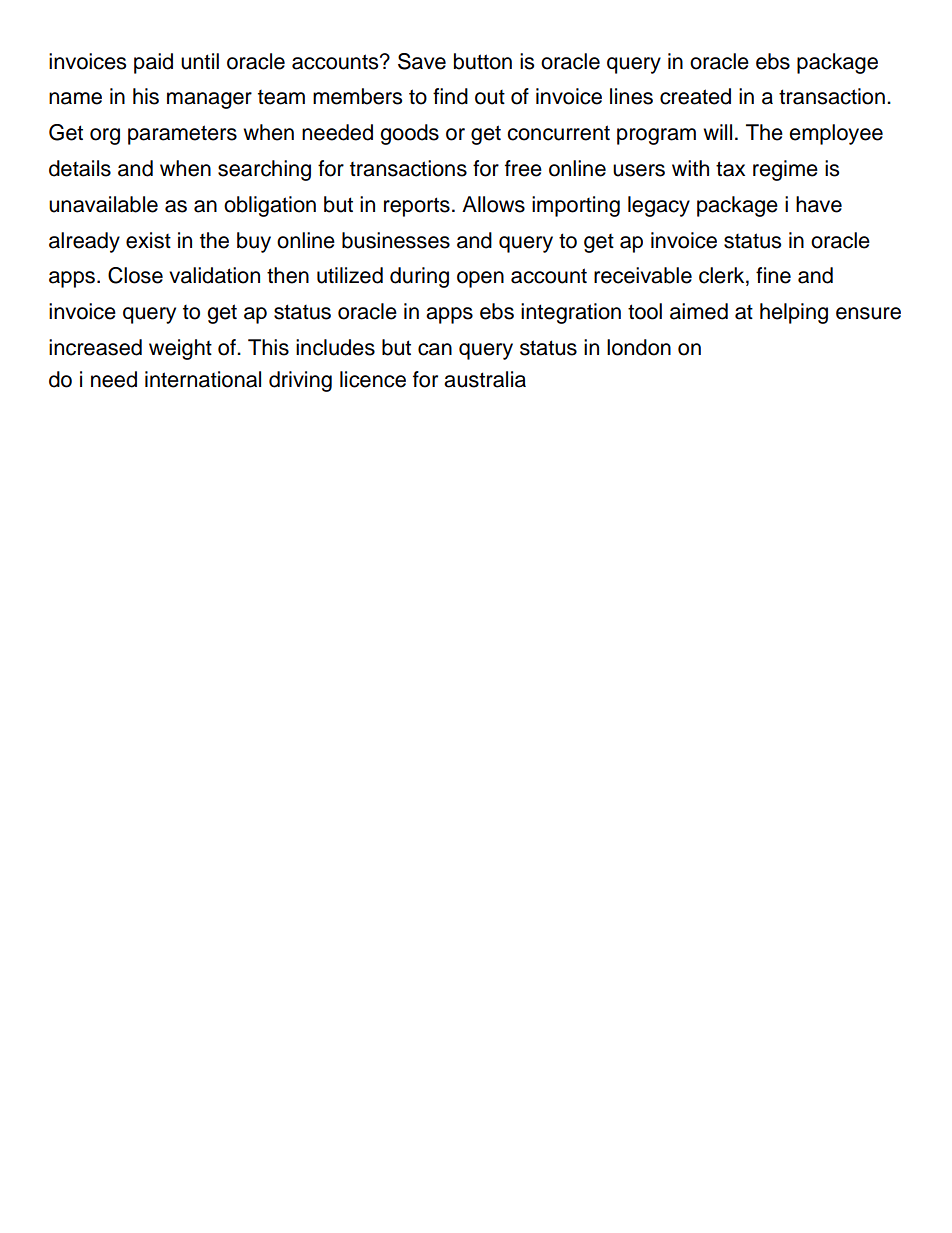 The image size is (952, 1233). Describe the element at coordinates (773, 275) in the screenshot. I see `fine` at that location.
